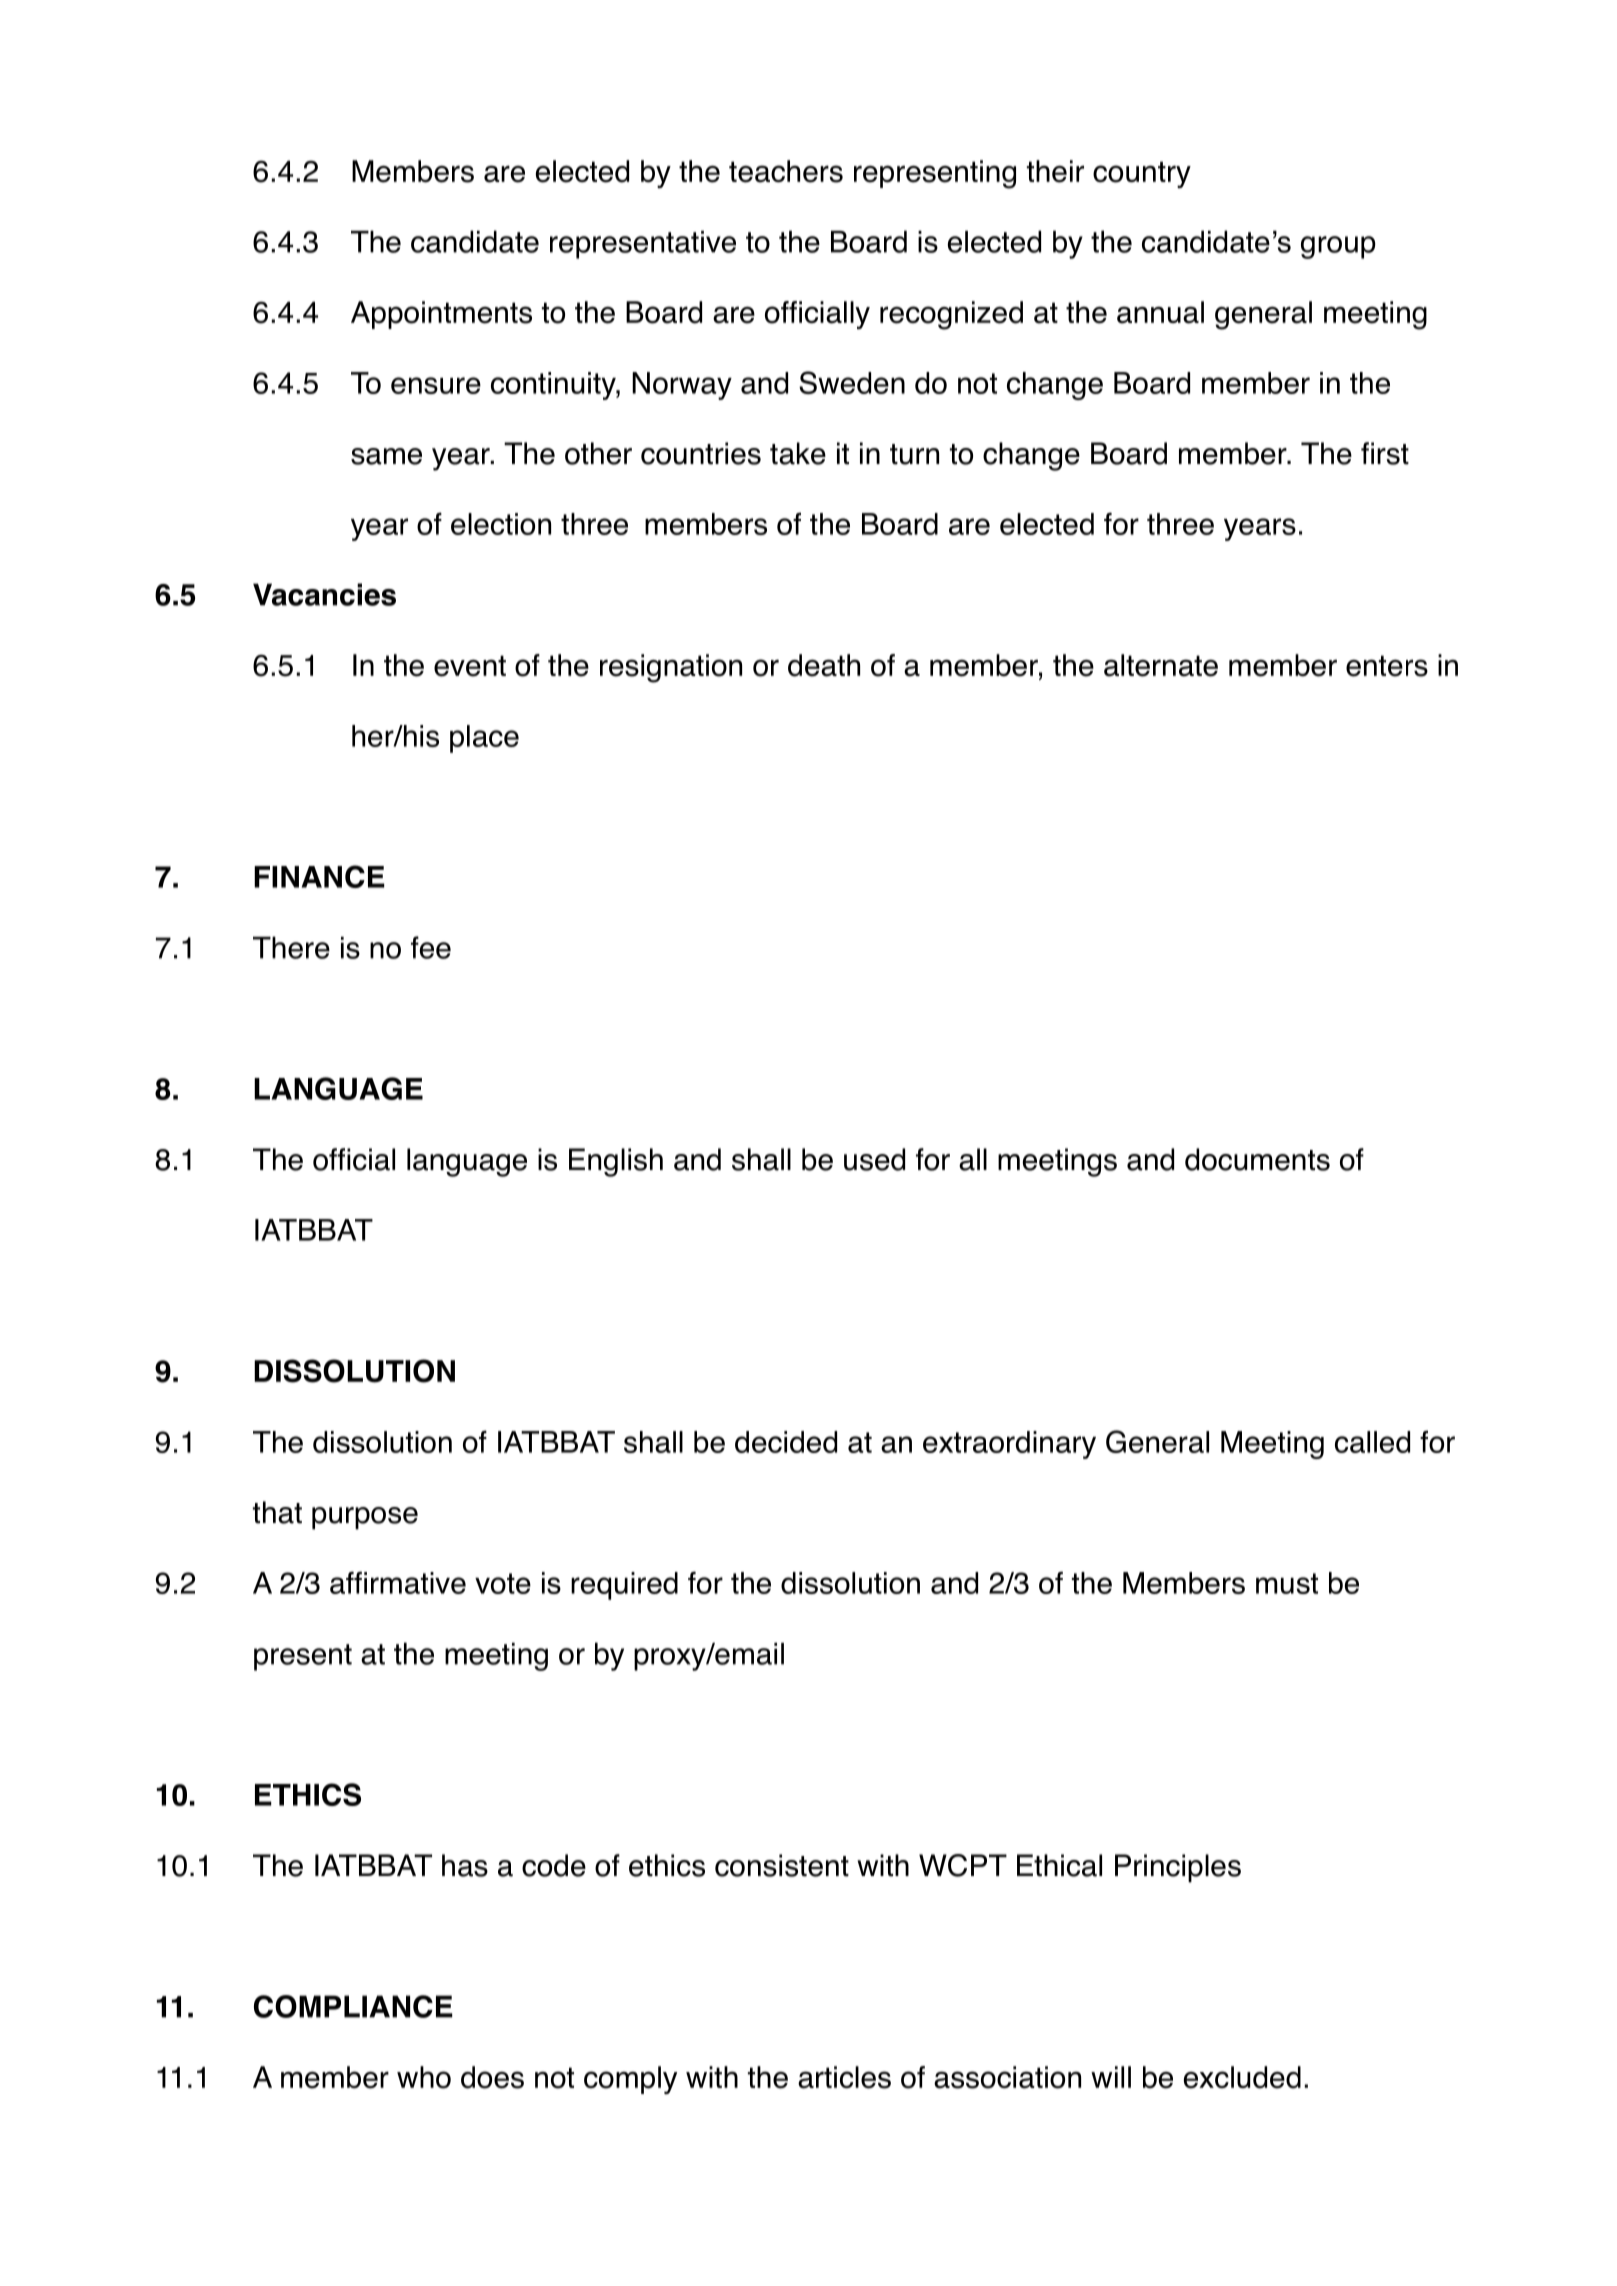 The height and width of the page is (2286, 1617). Describe the element at coordinates (844, 2077) in the page. I see `articles` at that location.
